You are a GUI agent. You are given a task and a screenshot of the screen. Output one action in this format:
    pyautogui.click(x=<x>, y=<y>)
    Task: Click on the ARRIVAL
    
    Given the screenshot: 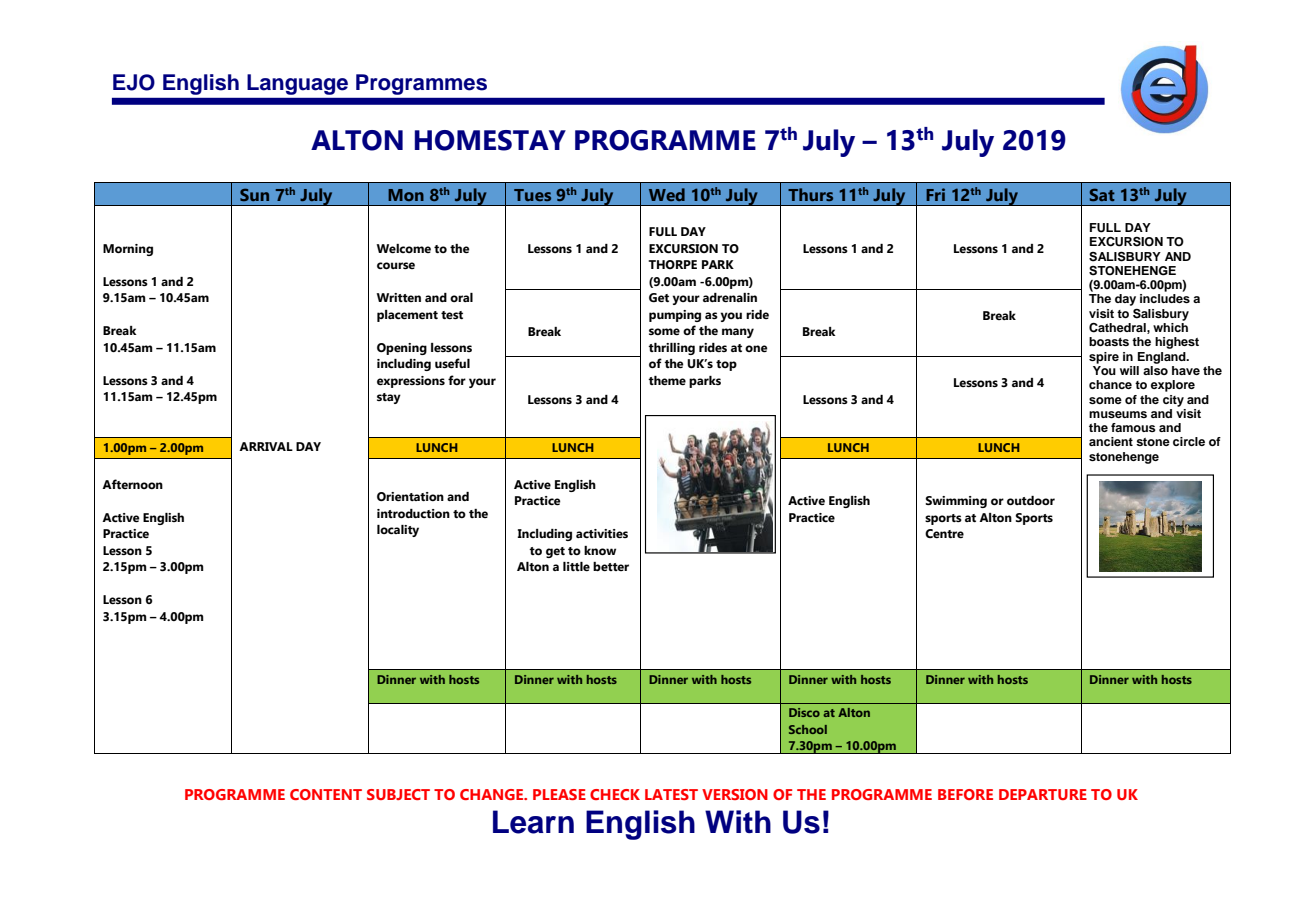 What is the action you would take?
    pyautogui.click(x=266, y=446)
